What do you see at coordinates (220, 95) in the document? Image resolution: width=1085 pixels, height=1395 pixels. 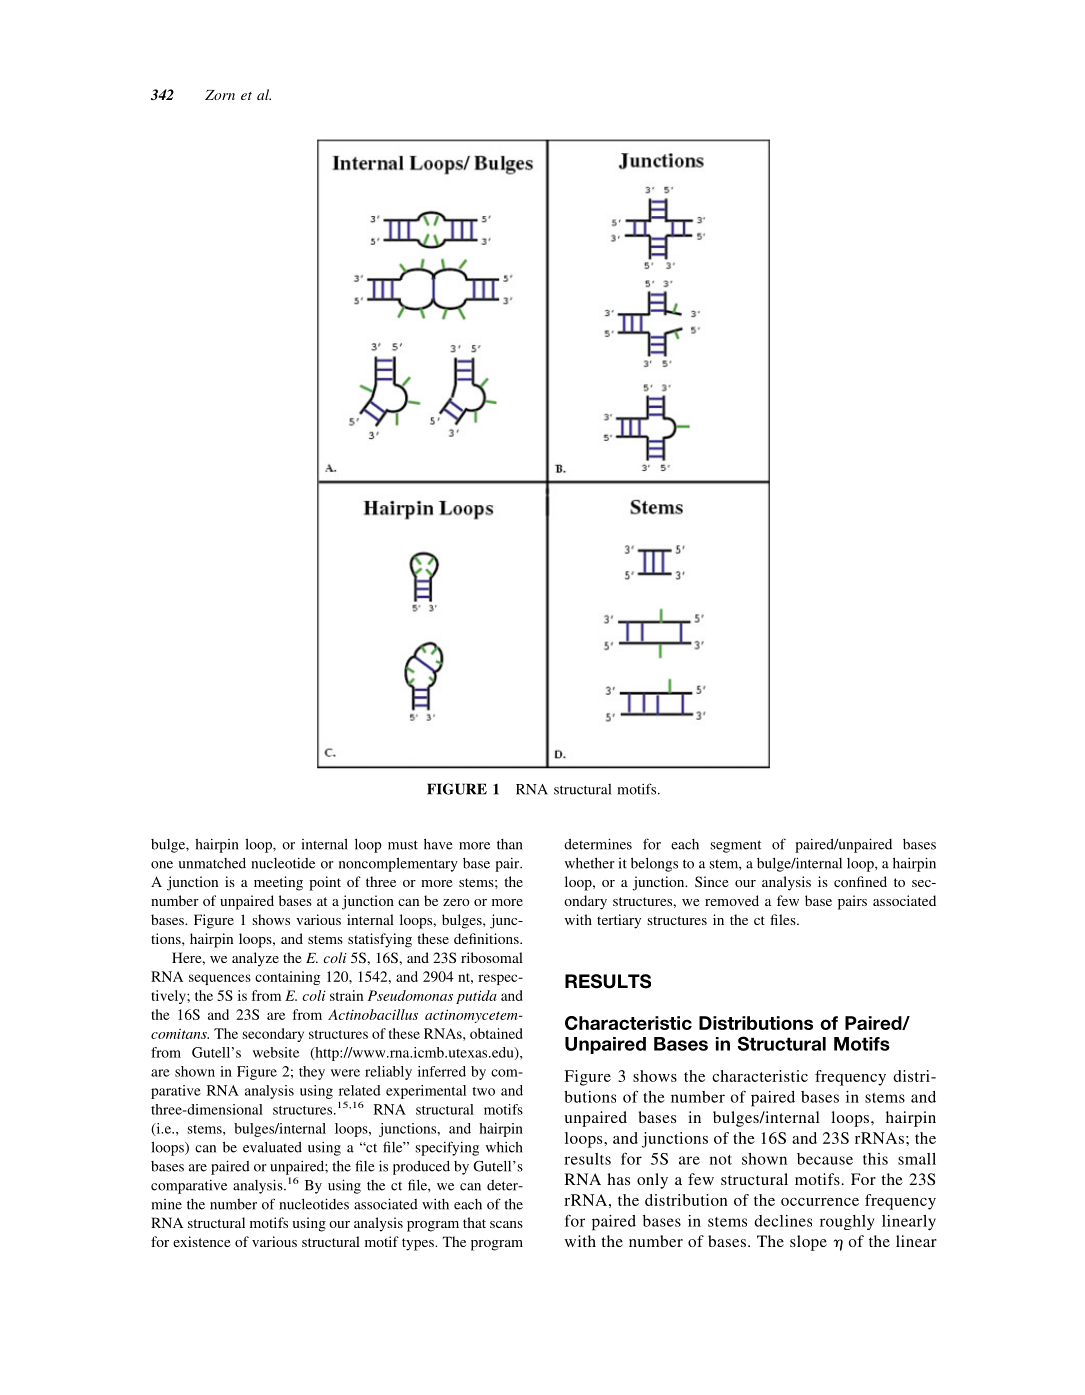 I see `Zorn` at bounding box center [220, 95].
